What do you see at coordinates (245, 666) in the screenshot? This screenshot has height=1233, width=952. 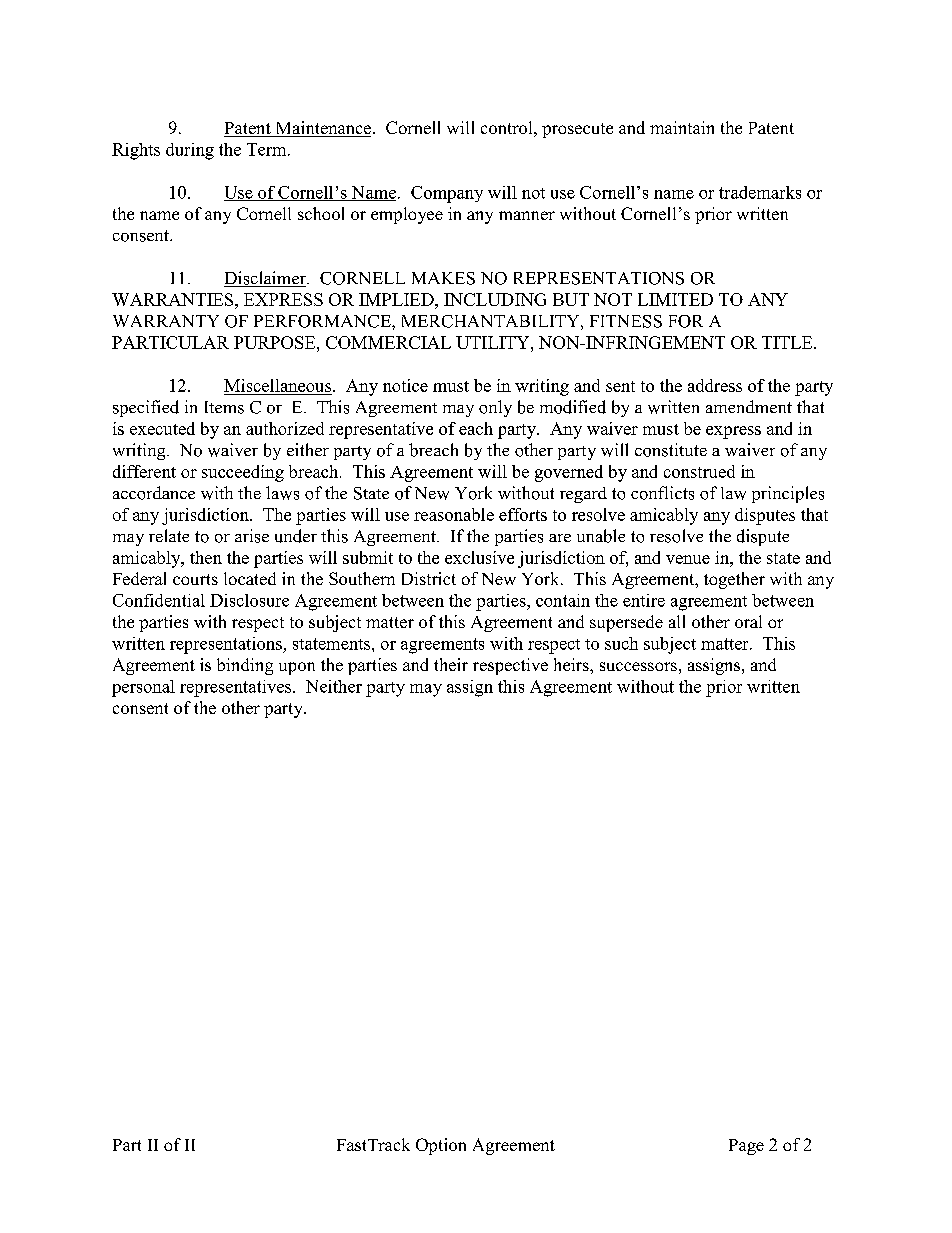 I see `binding` at bounding box center [245, 666].
